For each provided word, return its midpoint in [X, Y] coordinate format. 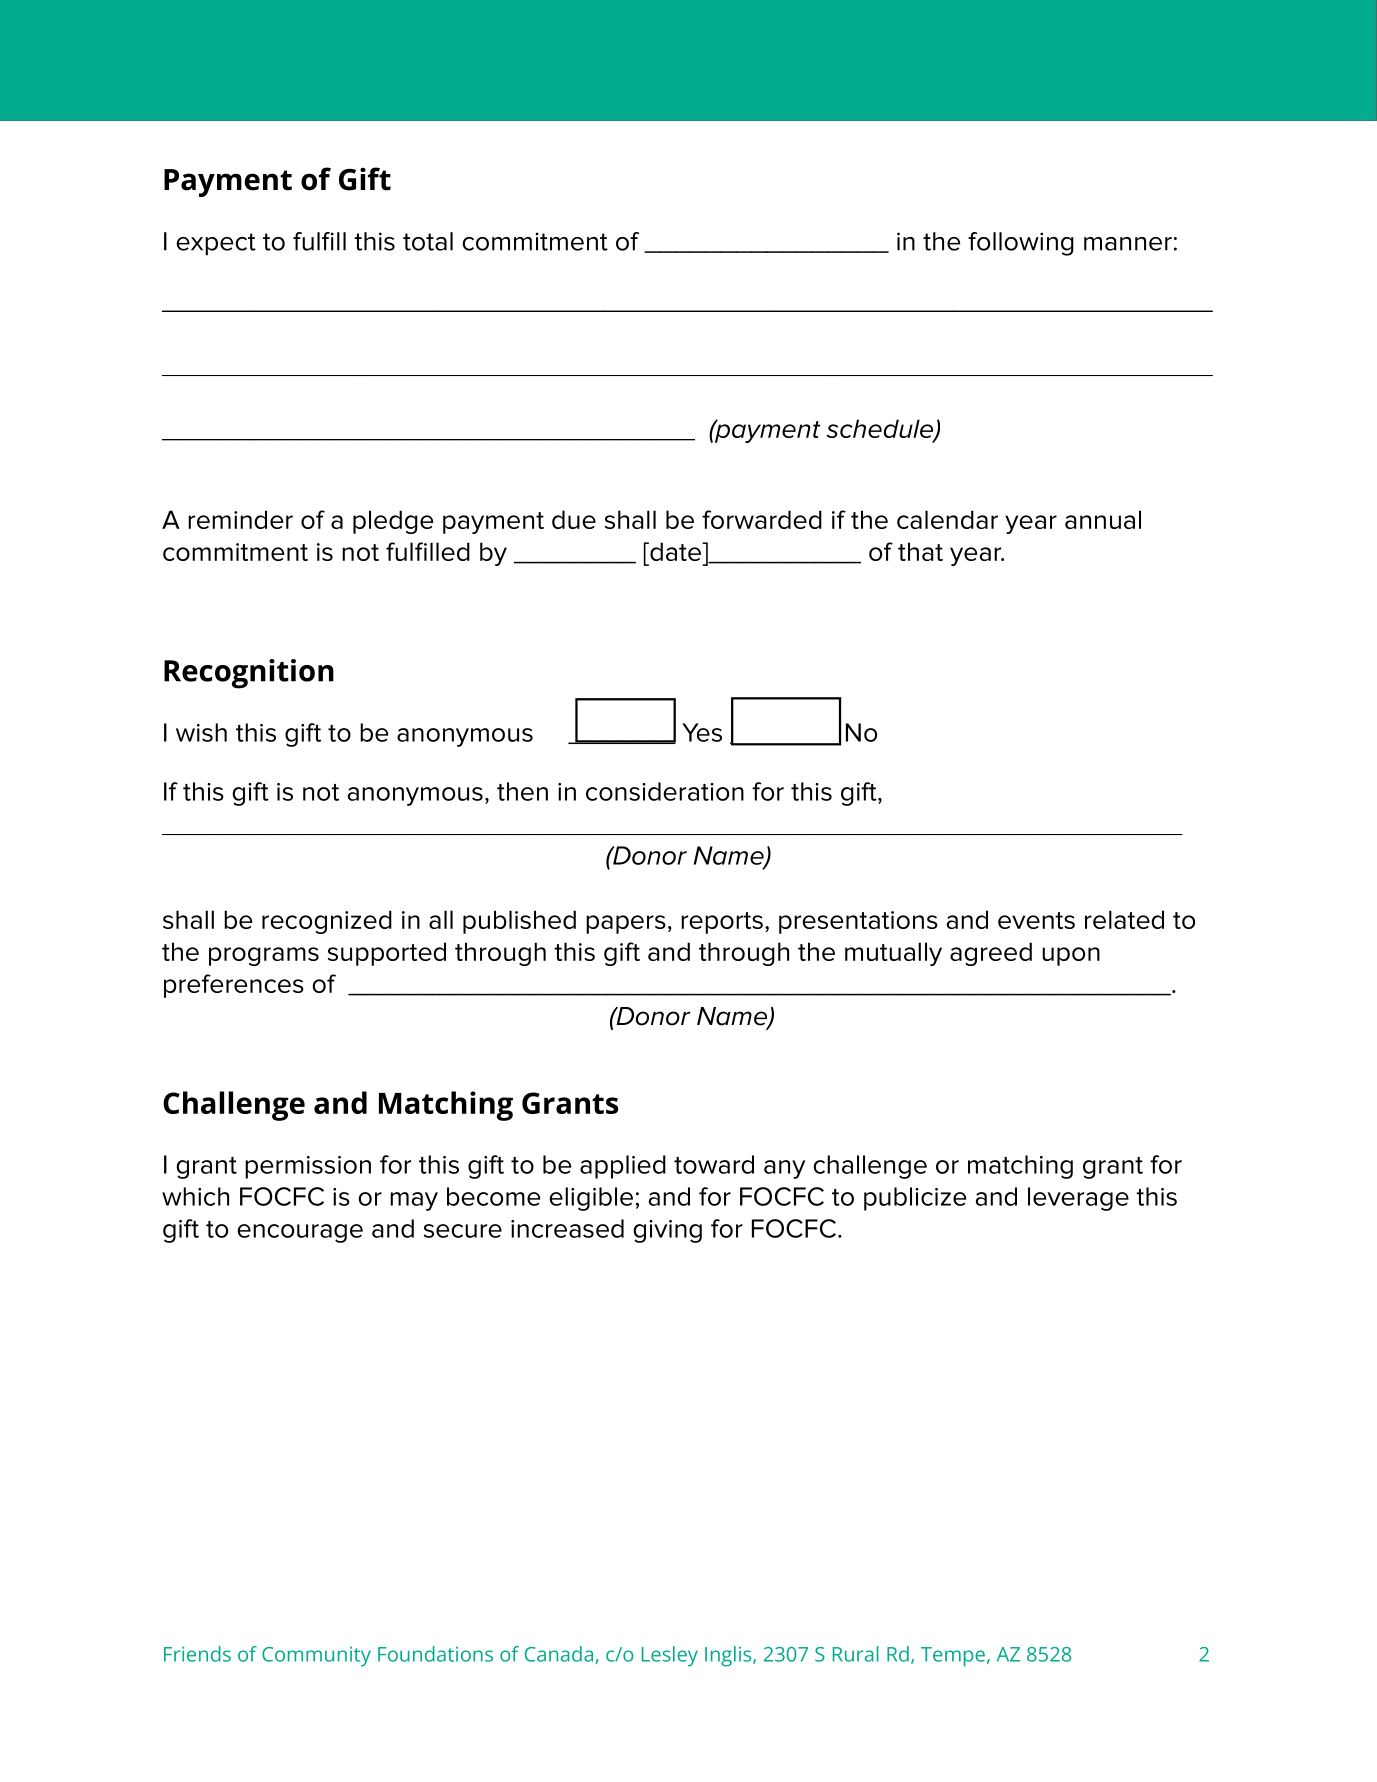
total [428, 241]
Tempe [953, 1657]
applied [623, 1167]
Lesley [670, 1656]
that [920, 551]
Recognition [249, 674]
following [1021, 244]
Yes [702, 732]
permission [308, 1167]
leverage [1078, 1199]
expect [216, 244]
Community [316, 1657]
